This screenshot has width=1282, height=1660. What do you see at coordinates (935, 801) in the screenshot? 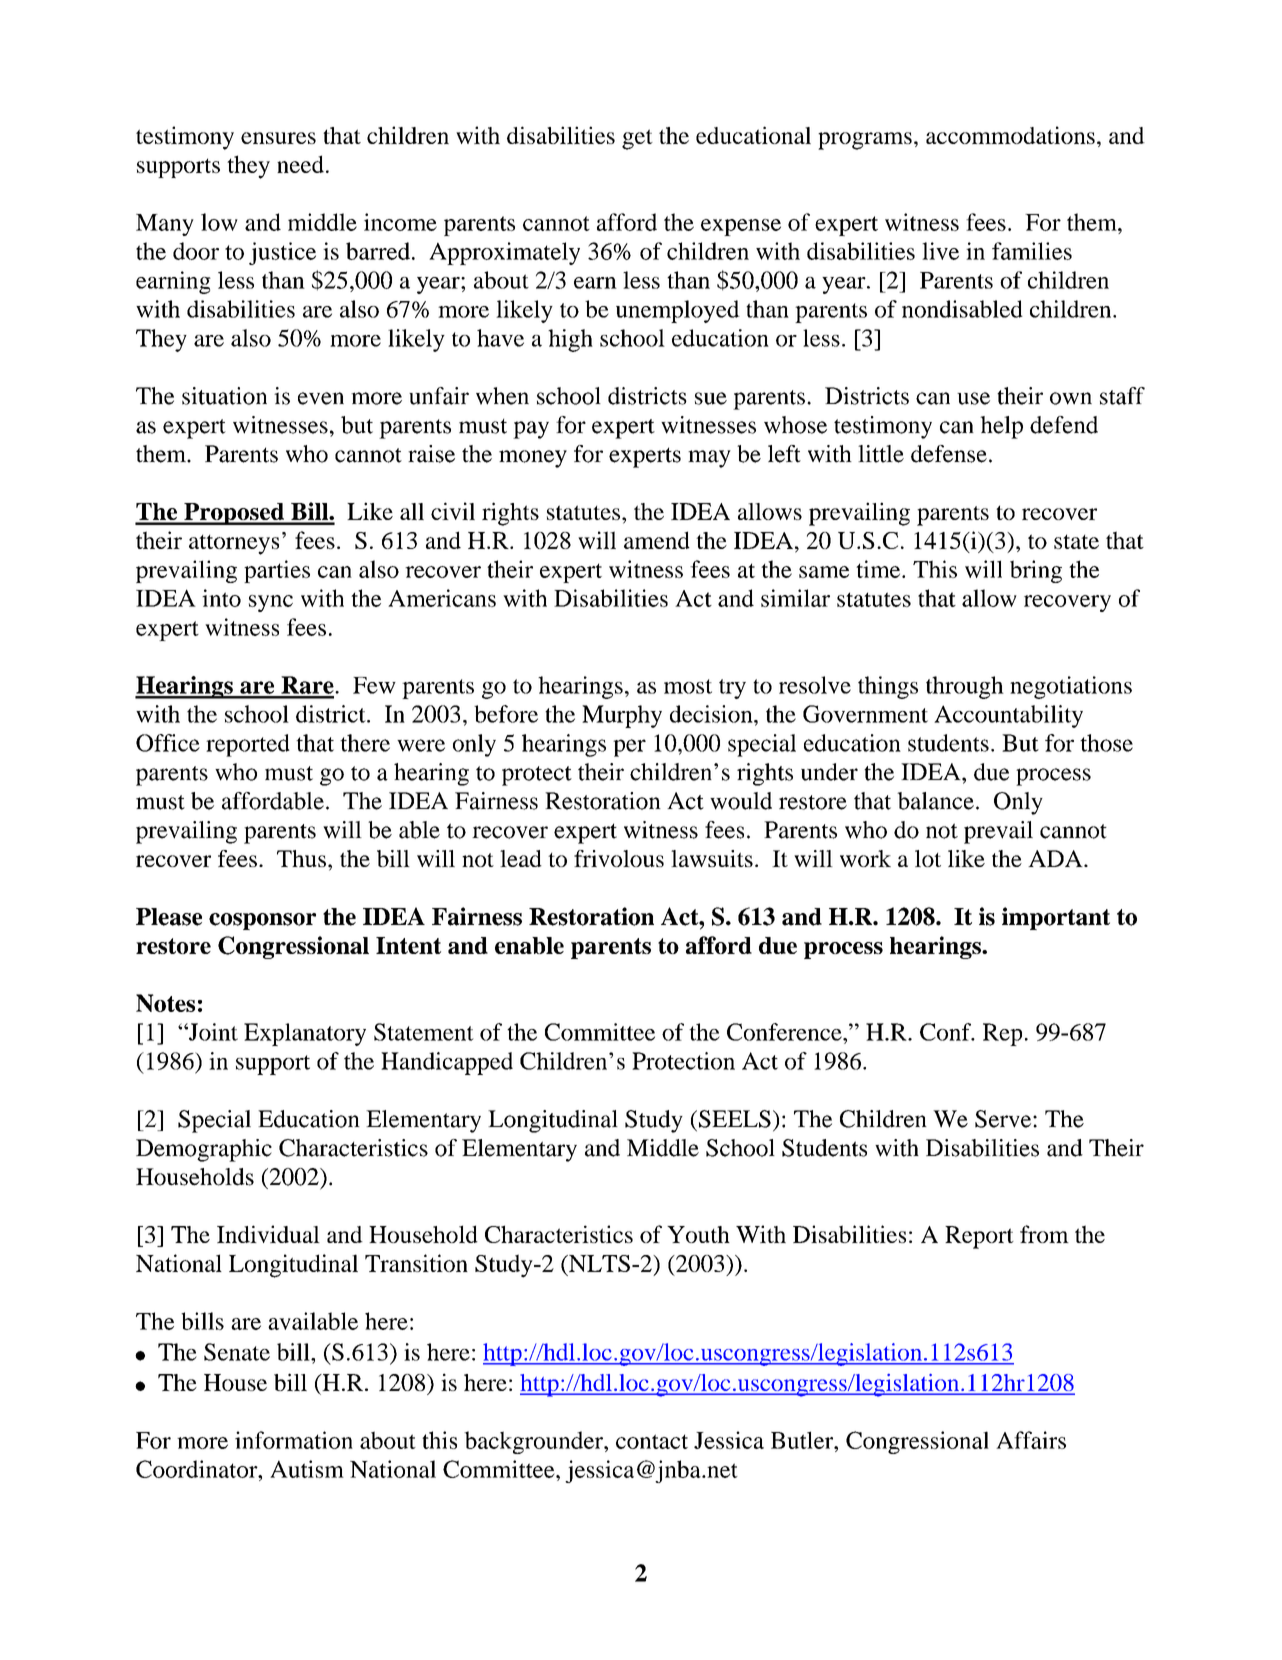
I see `balance` at bounding box center [935, 801].
